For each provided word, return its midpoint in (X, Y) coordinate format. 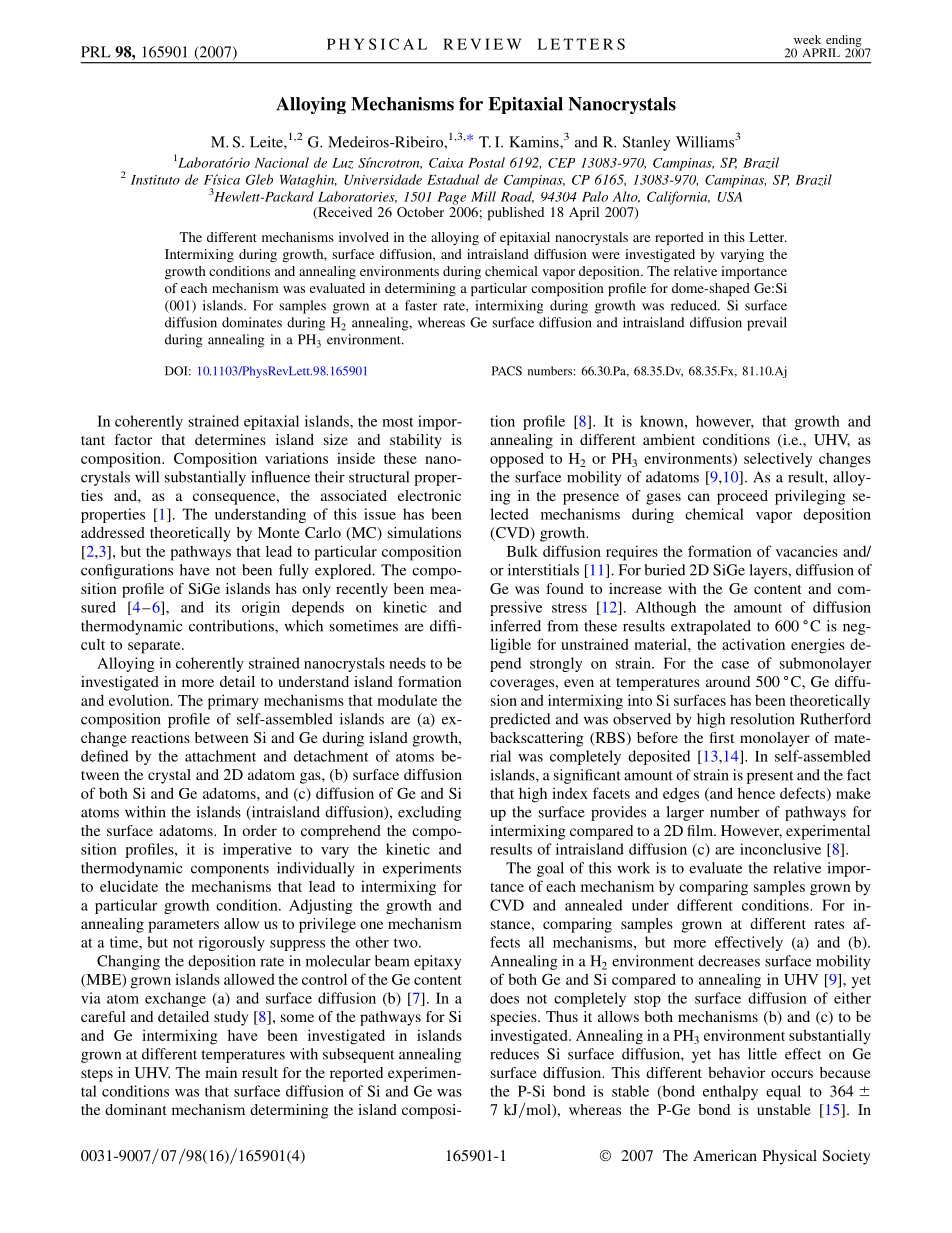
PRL (96, 52)
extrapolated (711, 627)
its (222, 607)
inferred (515, 626)
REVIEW (482, 44)
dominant (136, 1109)
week (807, 39)
